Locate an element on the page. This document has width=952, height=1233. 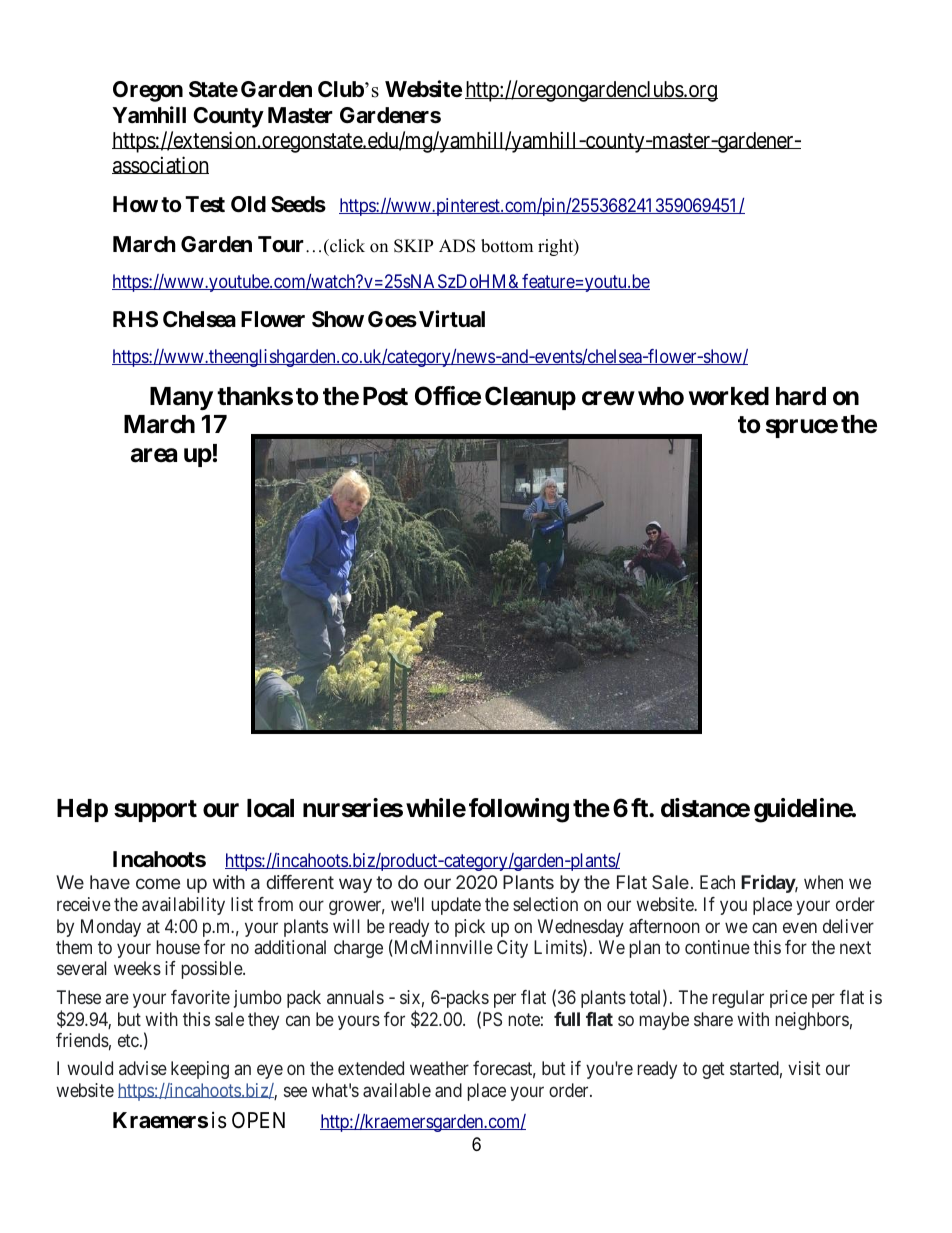
weather is located at coordinates (439, 1068).
